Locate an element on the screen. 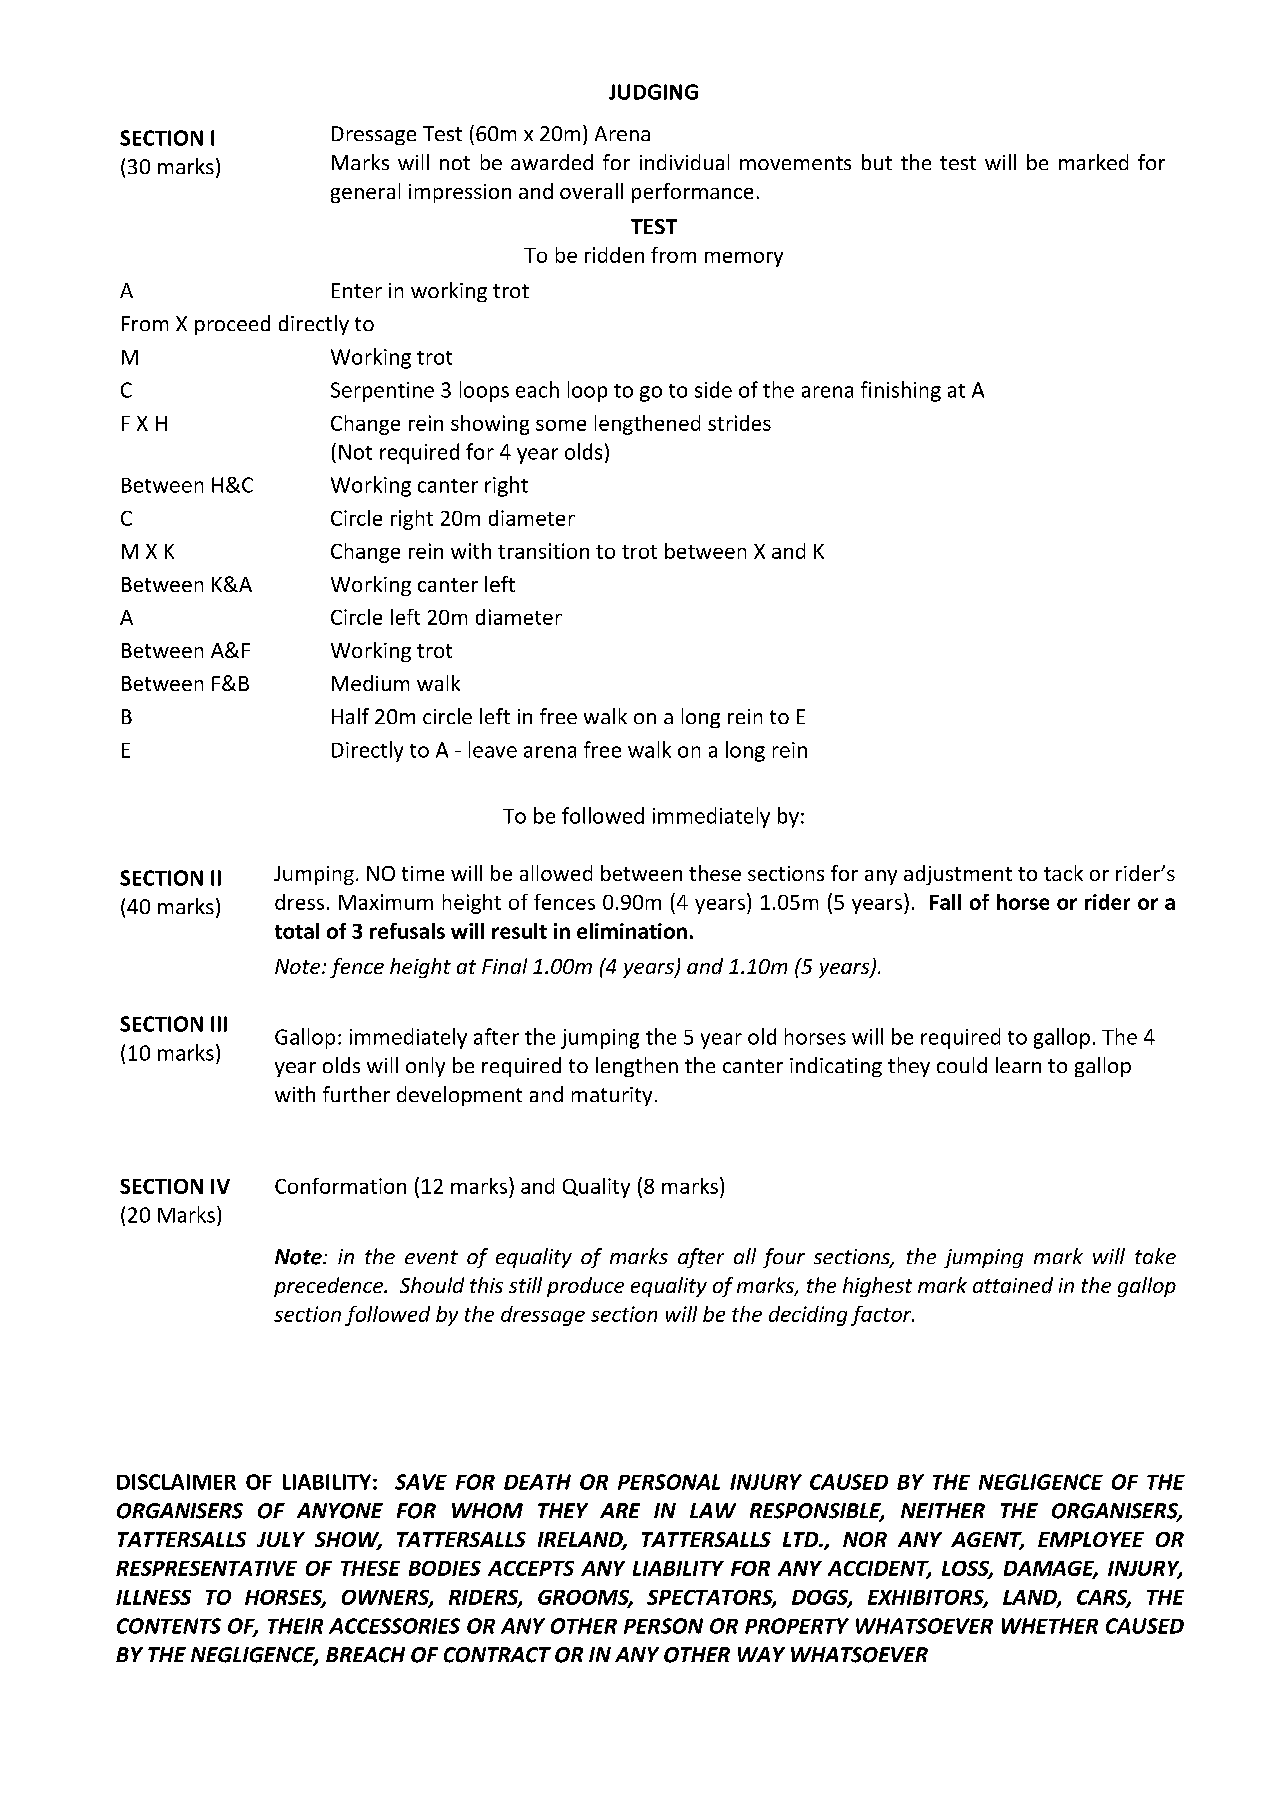 This screenshot has width=1277, height=1806. THEIR is located at coordinates (295, 1626).
